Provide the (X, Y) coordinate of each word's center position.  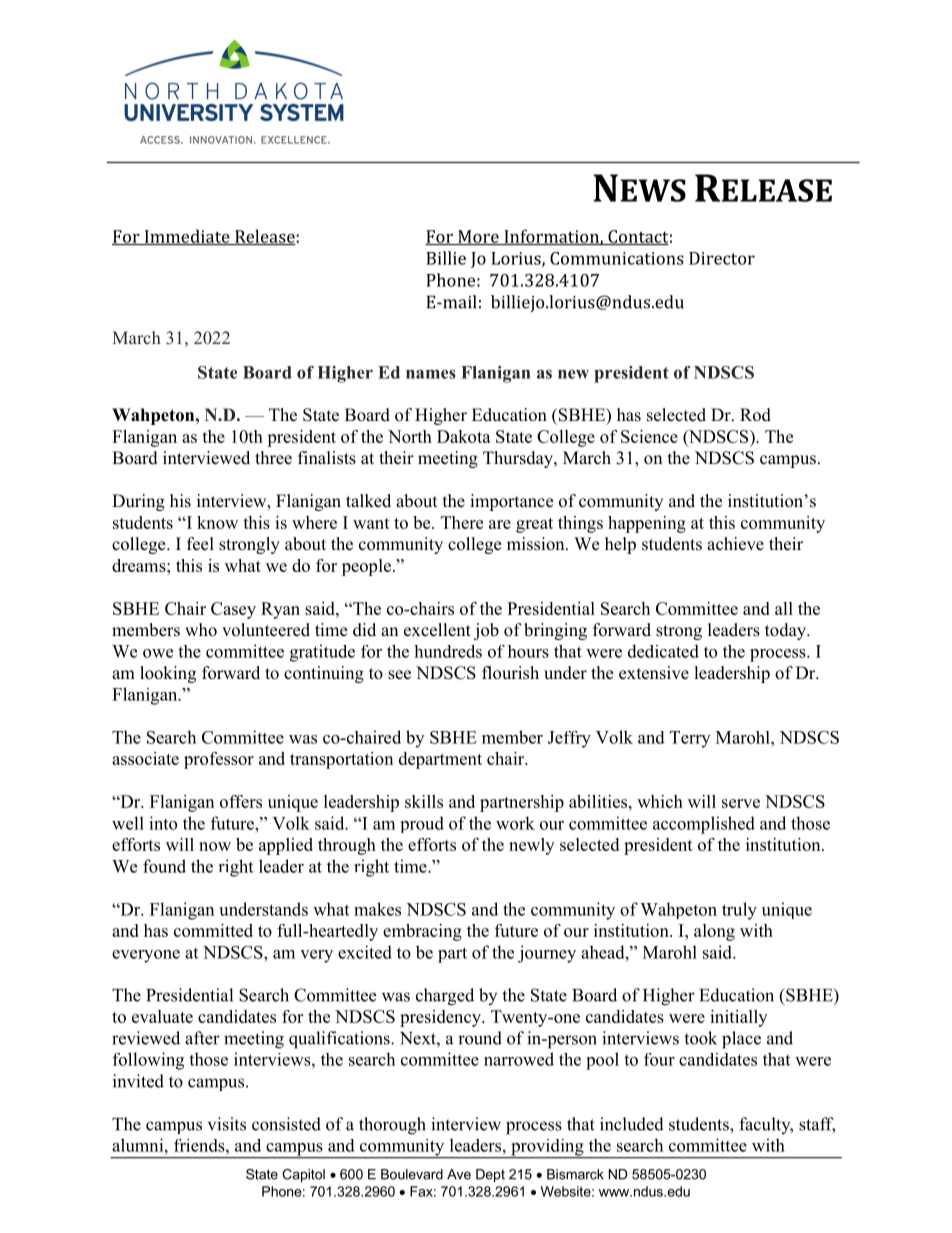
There (462, 522)
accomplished (704, 825)
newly (531, 846)
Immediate (187, 237)
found (164, 866)
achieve (735, 544)
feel (200, 544)
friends (200, 1145)
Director (722, 258)
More (478, 237)
